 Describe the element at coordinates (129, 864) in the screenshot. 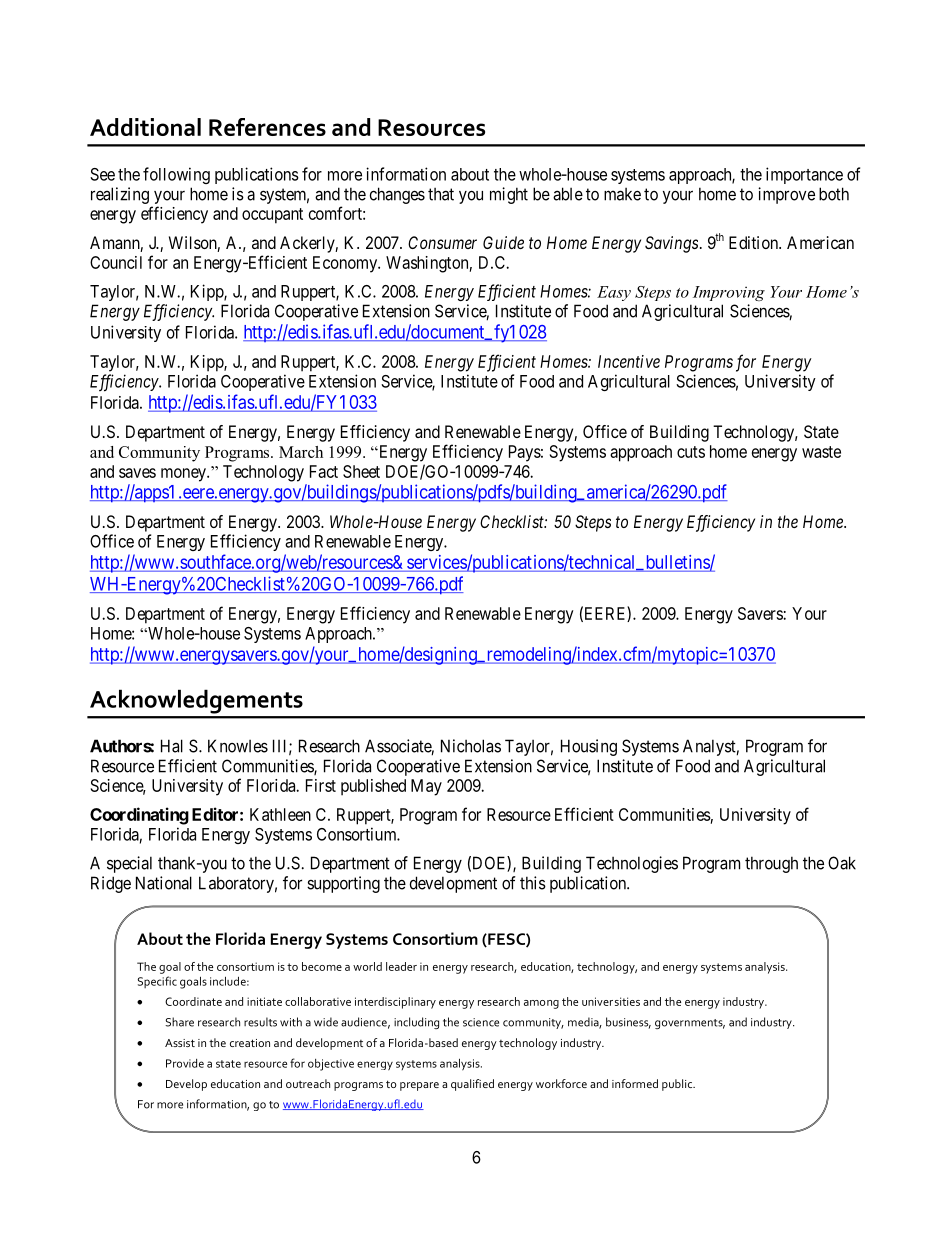

I see `special` at that location.
